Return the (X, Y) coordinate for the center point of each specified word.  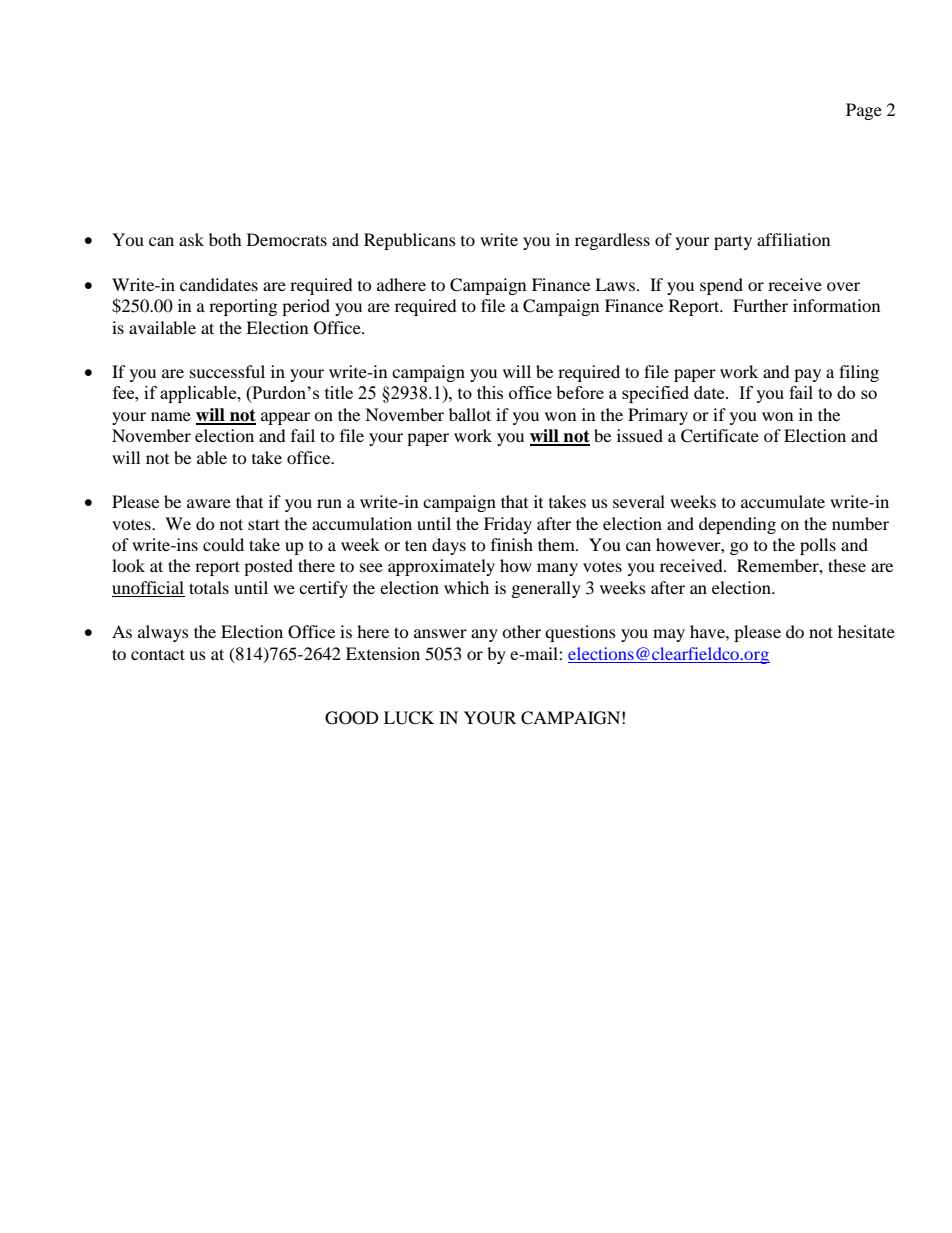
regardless (612, 241)
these (847, 565)
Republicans (410, 241)
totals (209, 587)
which (466, 587)
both (225, 239)
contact (158, 654)
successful (227, 371)
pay (807, 375)
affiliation (793, 239)
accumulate (783, 501)
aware (209, 503)
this (490, 392)
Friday (508, 525)
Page (864, 111)
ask (191, 239)
